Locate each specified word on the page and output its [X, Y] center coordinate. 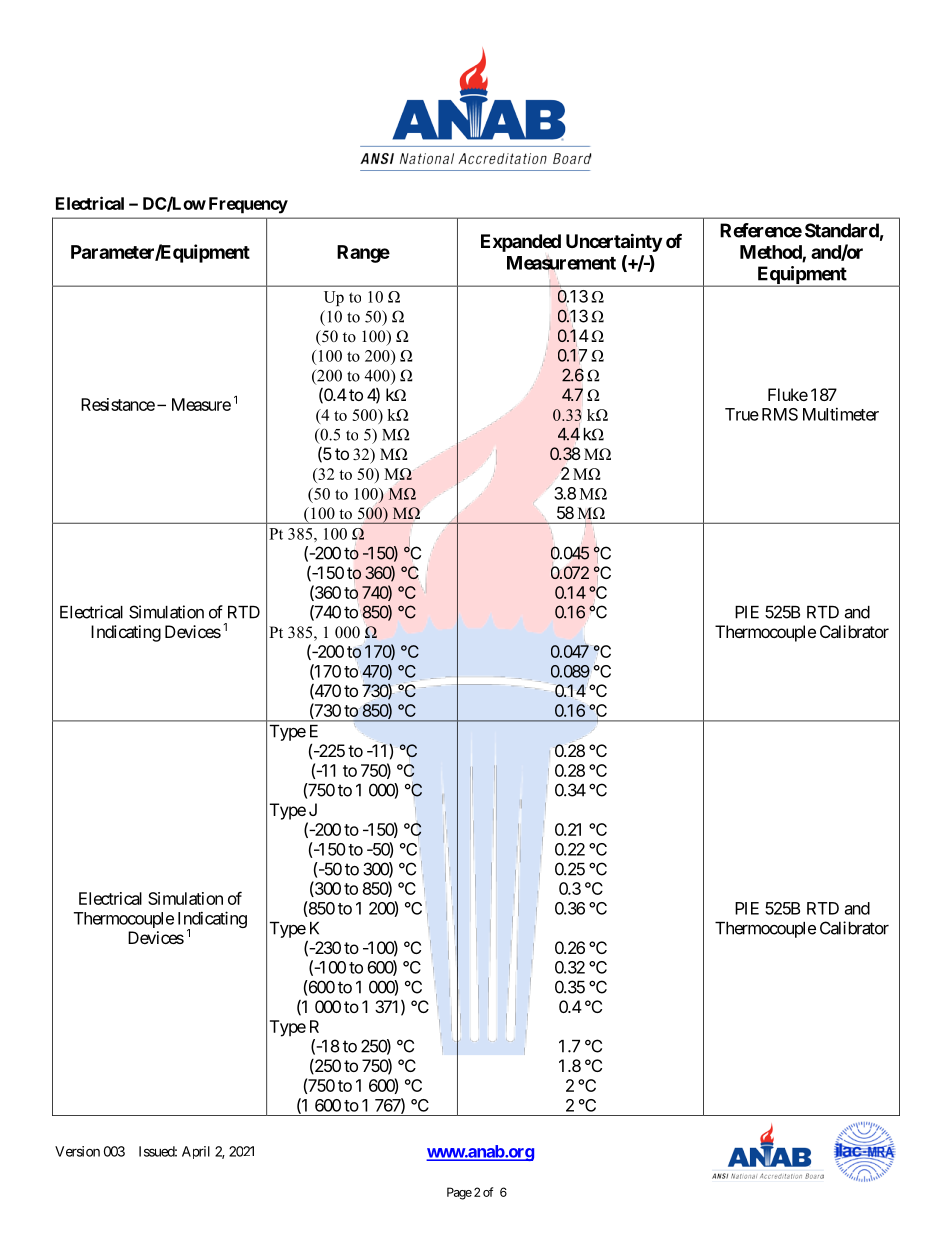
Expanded [521, 243]
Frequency [248, 205]
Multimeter [841, 414]
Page [459, 1193]
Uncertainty [614, 242]
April [196, 1152]
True [742, 414]
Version [77, 1151]
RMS [780, 414]
